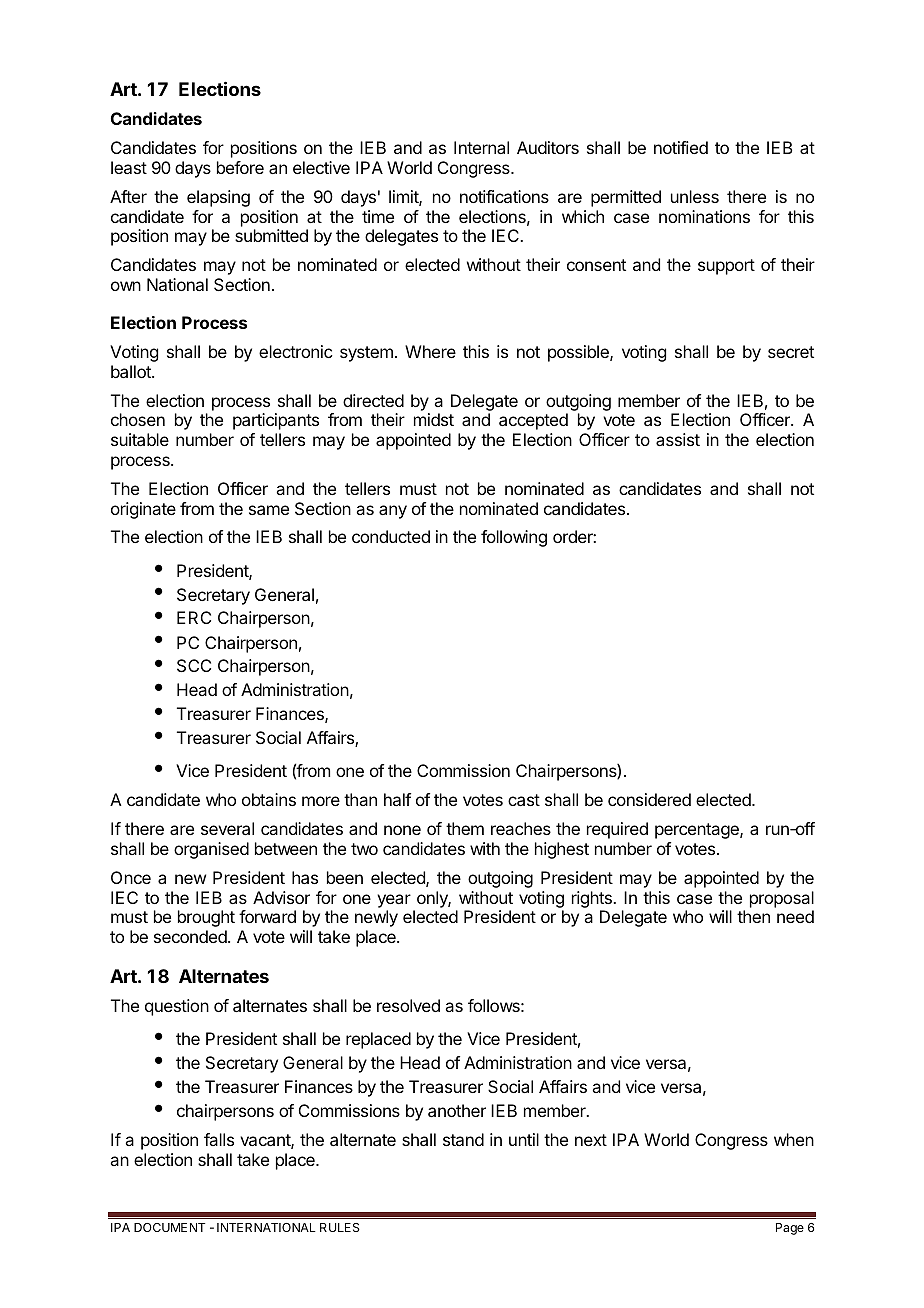 The image size is (924, 1308). I want to click on seconded, so click(191, 936).
